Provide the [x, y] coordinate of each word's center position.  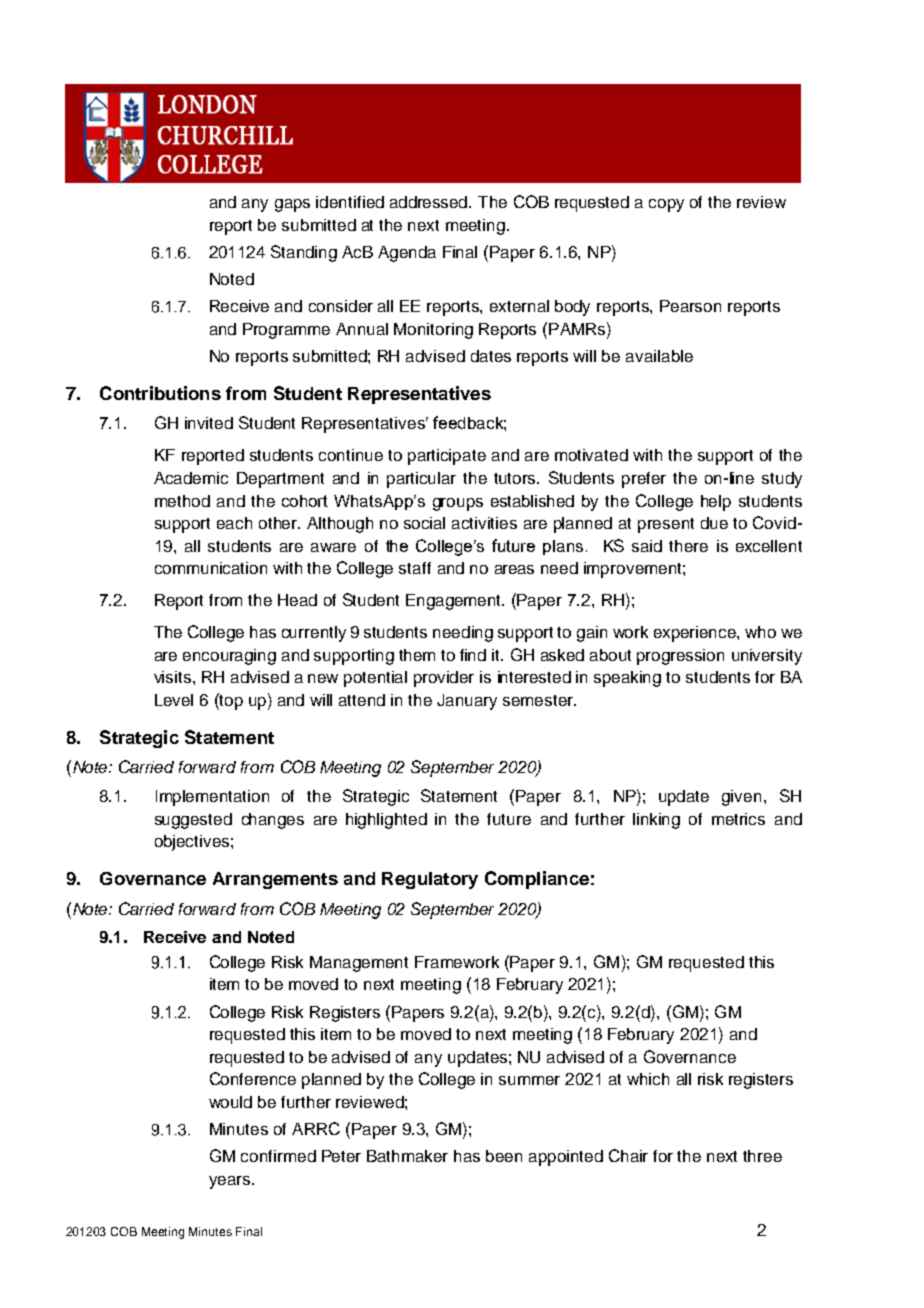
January [467, 702]
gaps [292, 205]
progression [680, 657]
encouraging [229, 657]
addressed [430, 202]
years [231, 1182]
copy [666, 205]
